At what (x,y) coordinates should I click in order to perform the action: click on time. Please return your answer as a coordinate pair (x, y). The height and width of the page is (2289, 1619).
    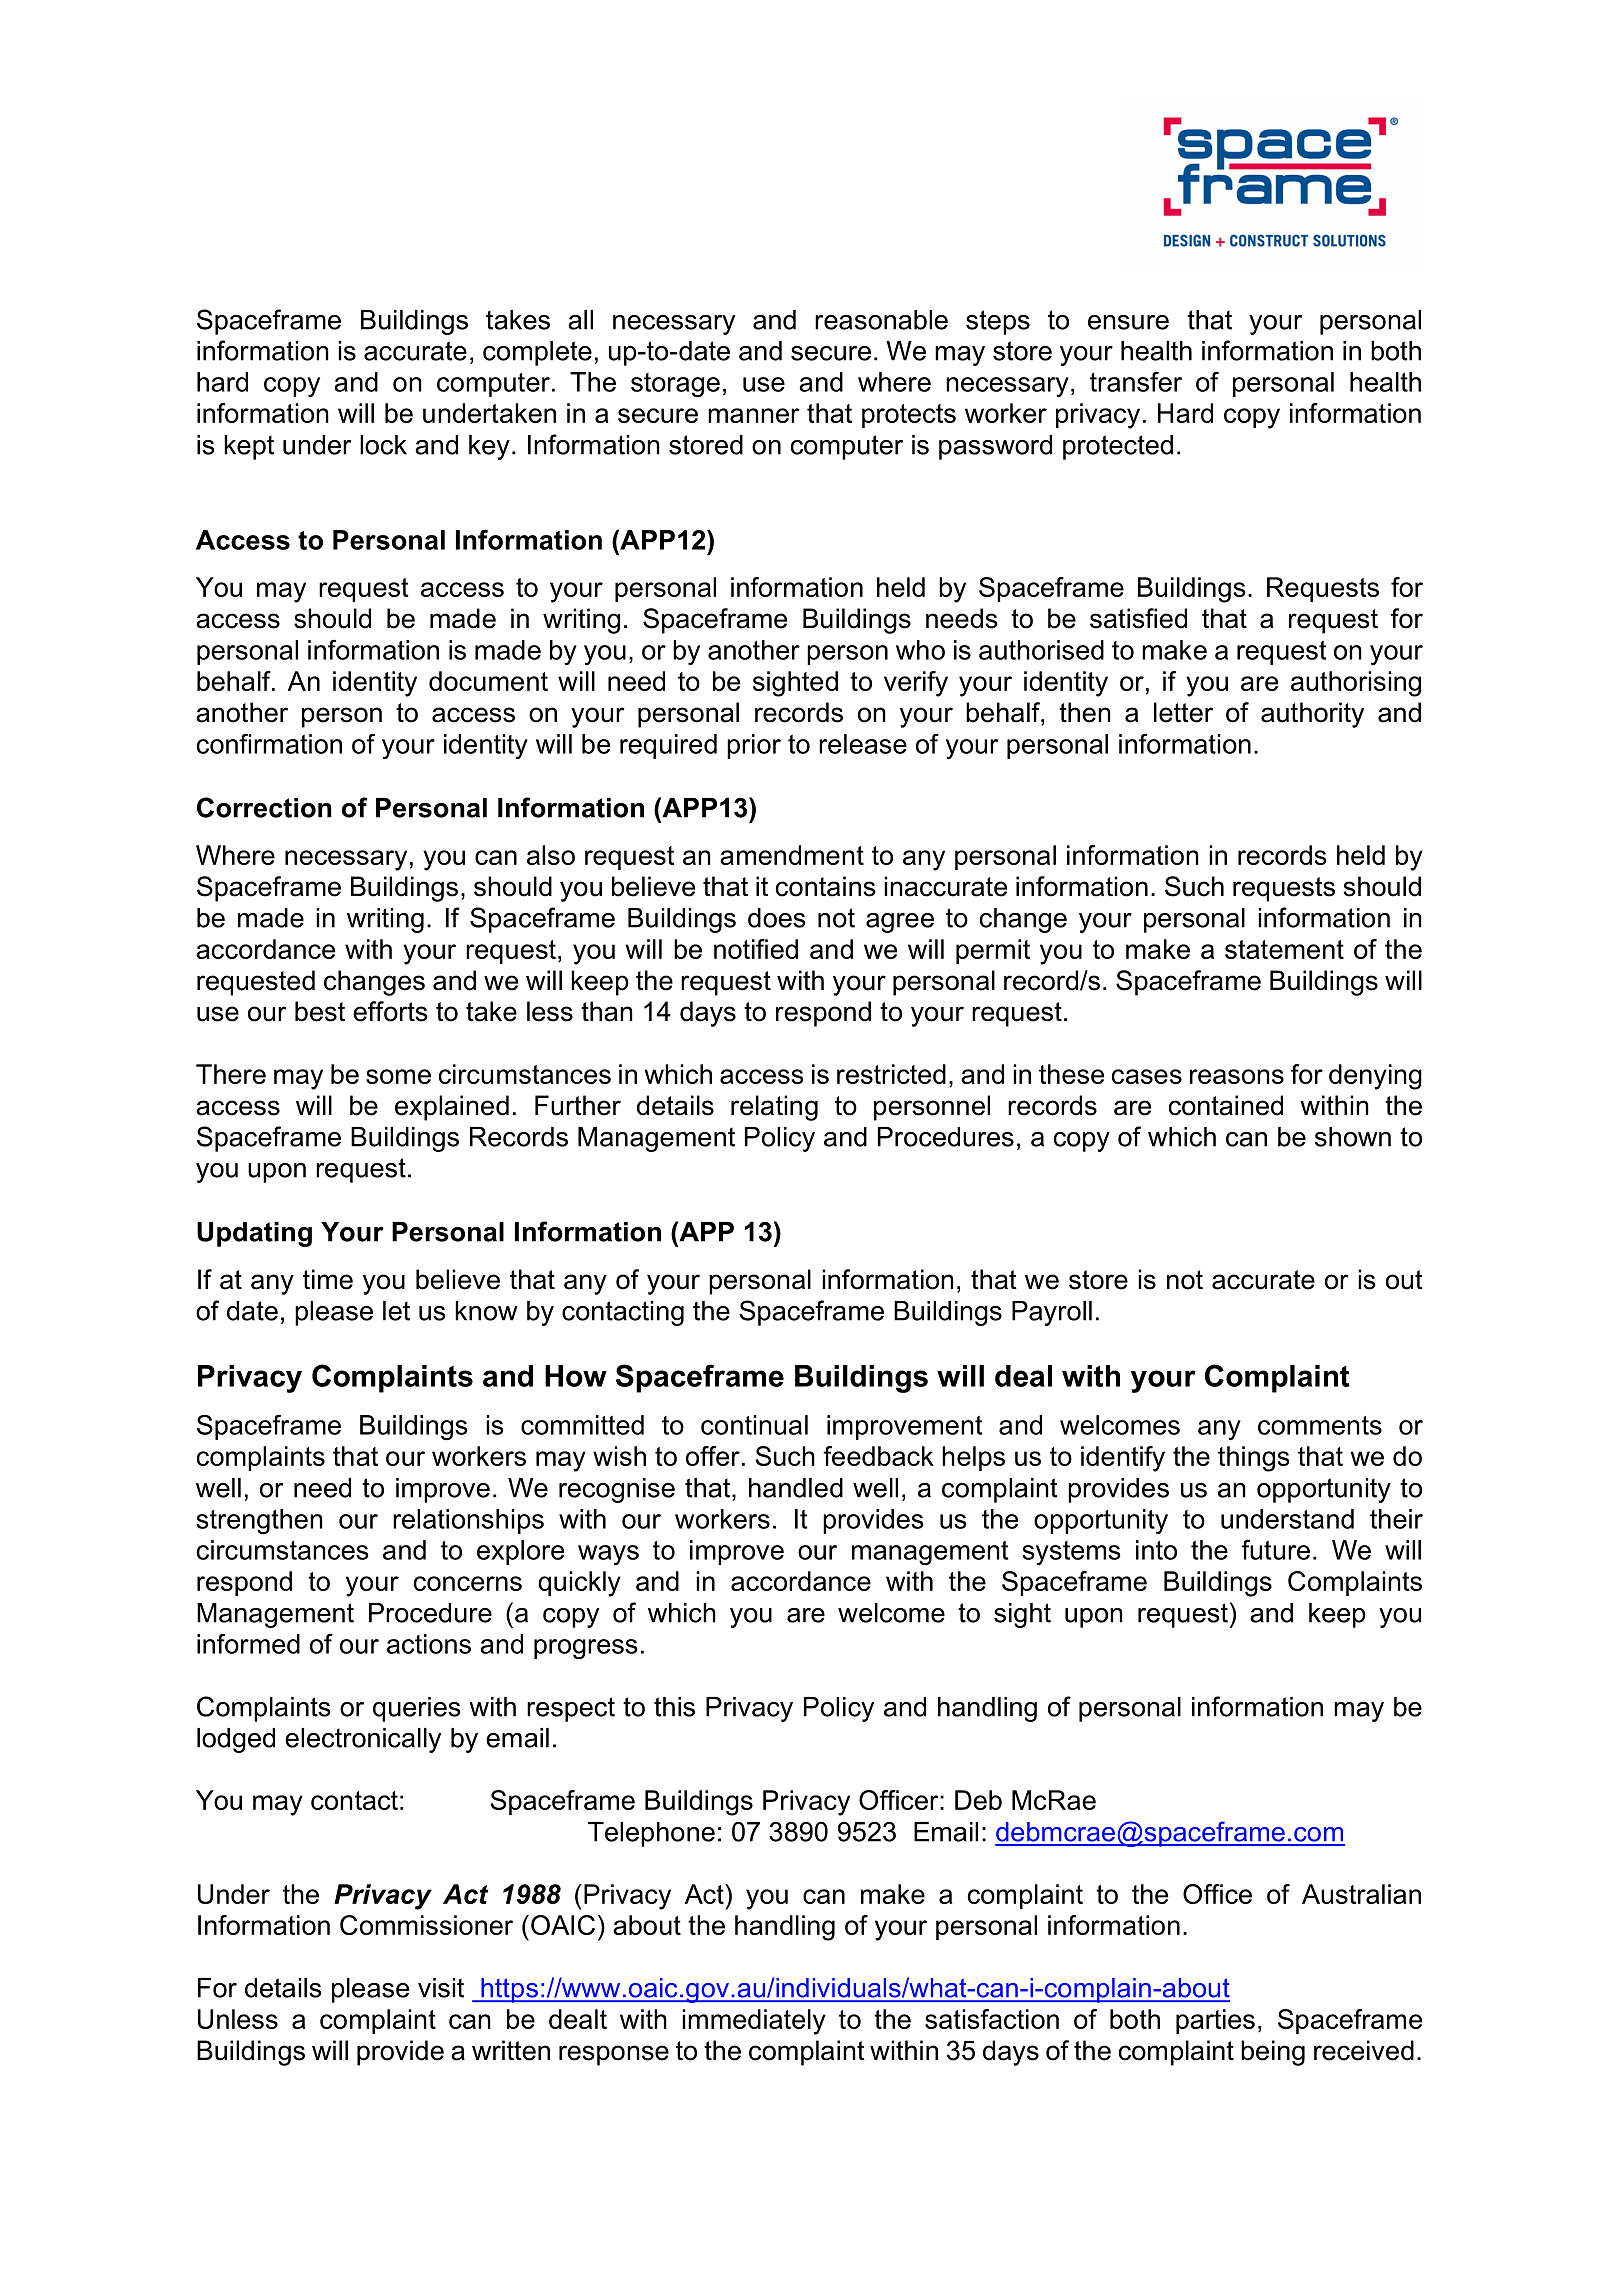
    Looking at the image, I should click on (328, 1279).
